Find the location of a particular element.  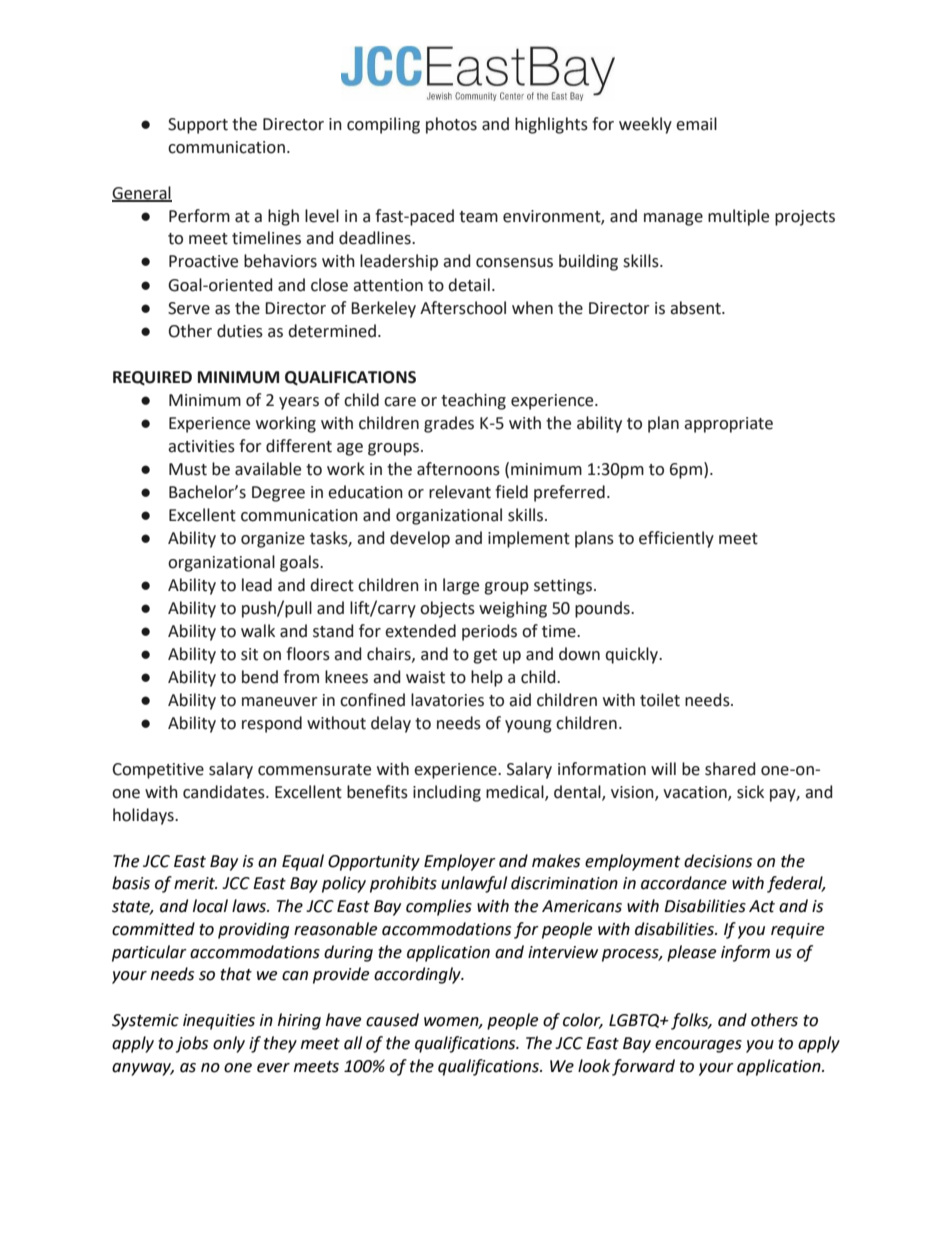

large is located at coordinates (461, 586).
